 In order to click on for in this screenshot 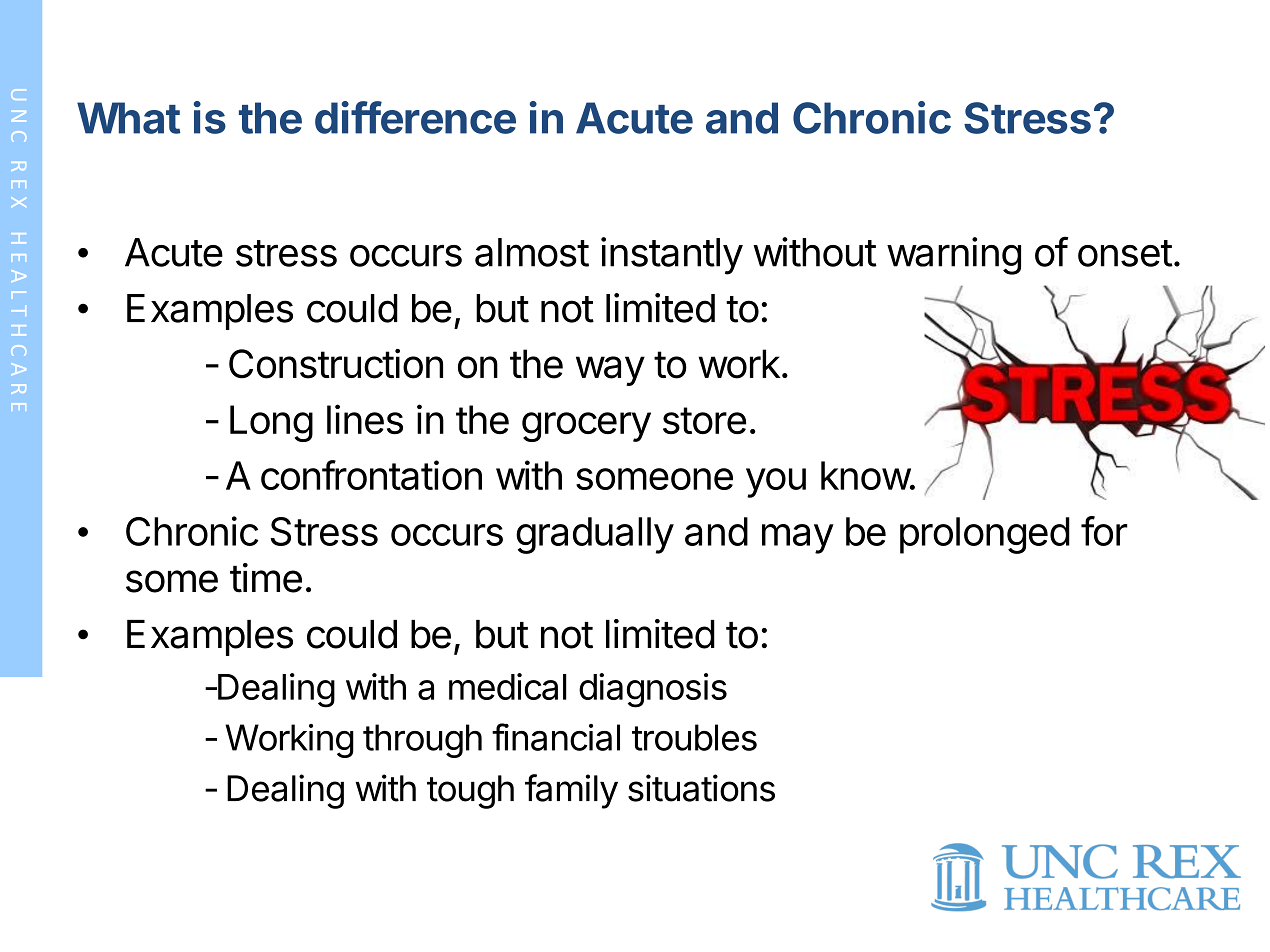, I will do `click(1104, 531)`.
